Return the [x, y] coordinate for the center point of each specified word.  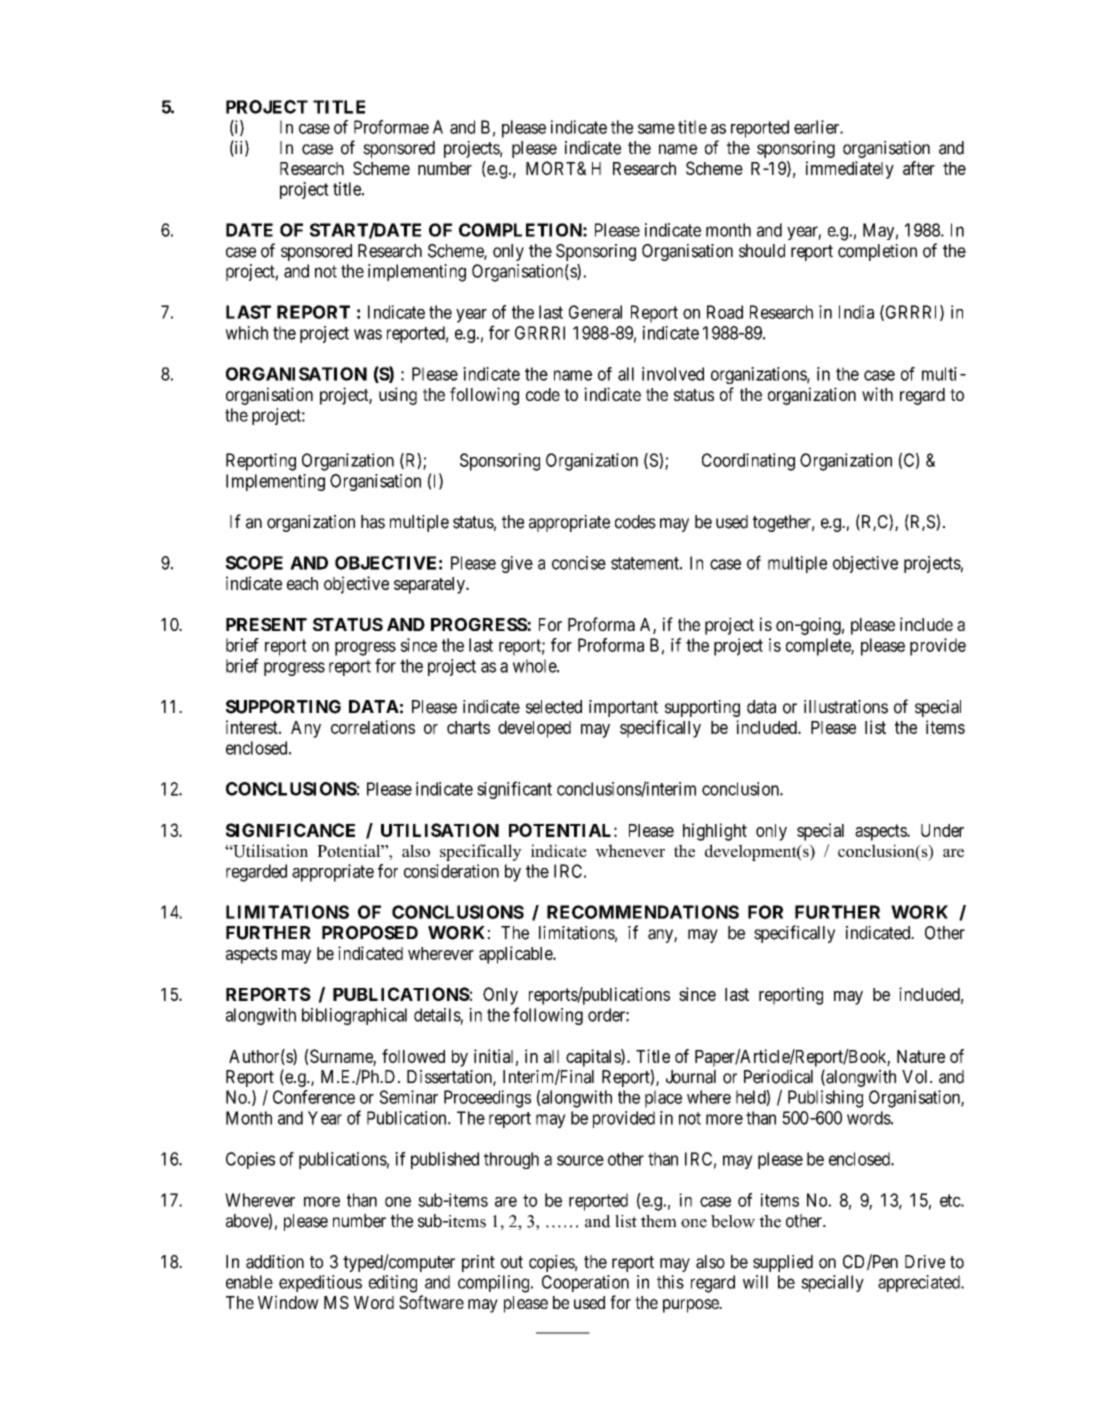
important [623, 708]
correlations [373, 727]
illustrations [846, 707]
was [368, 334]
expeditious [320, 1283]
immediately [850, 170]
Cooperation [585, 1283]
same [656, 128]
